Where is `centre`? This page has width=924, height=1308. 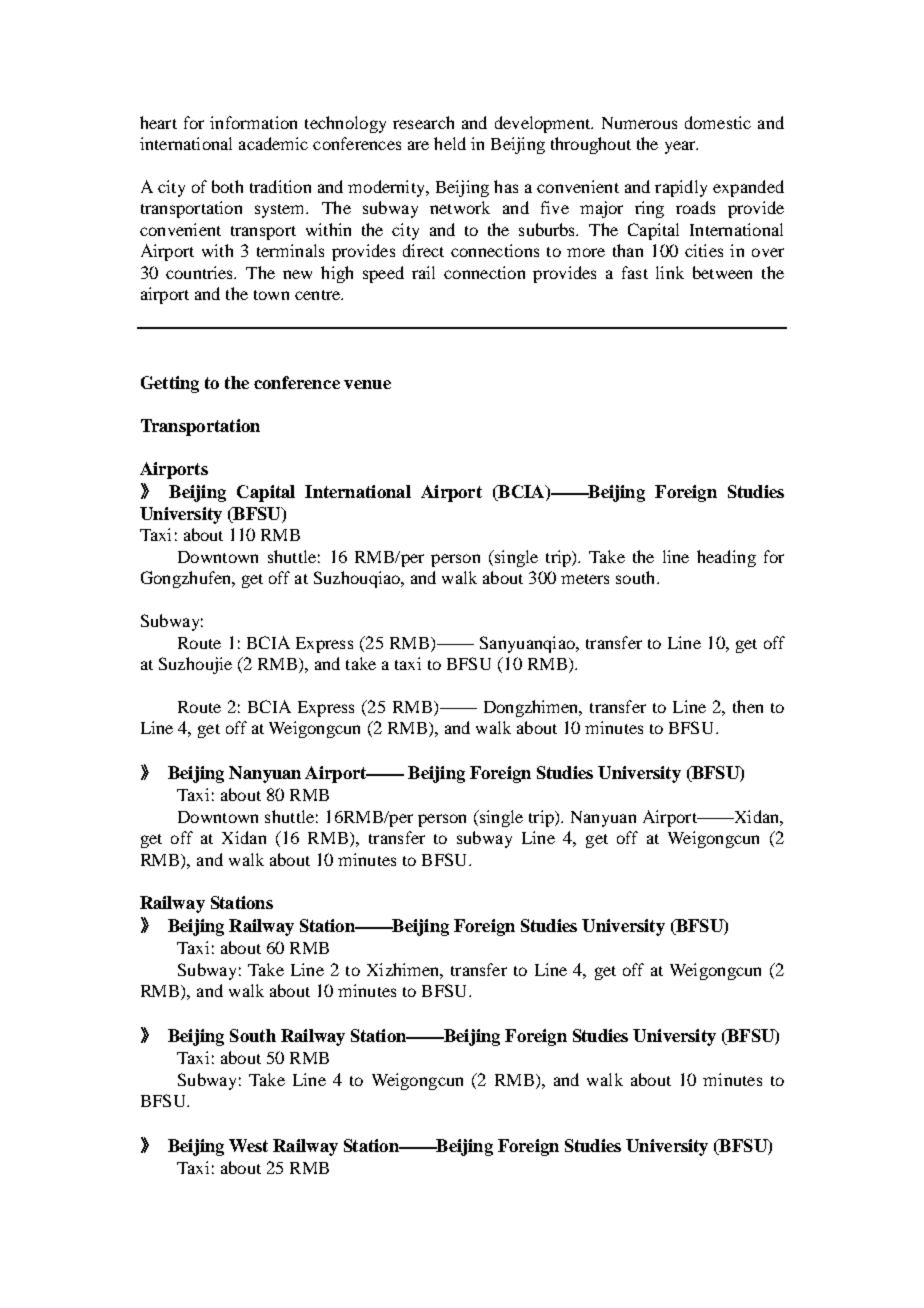 centre is located at coordinates (318, 295).
